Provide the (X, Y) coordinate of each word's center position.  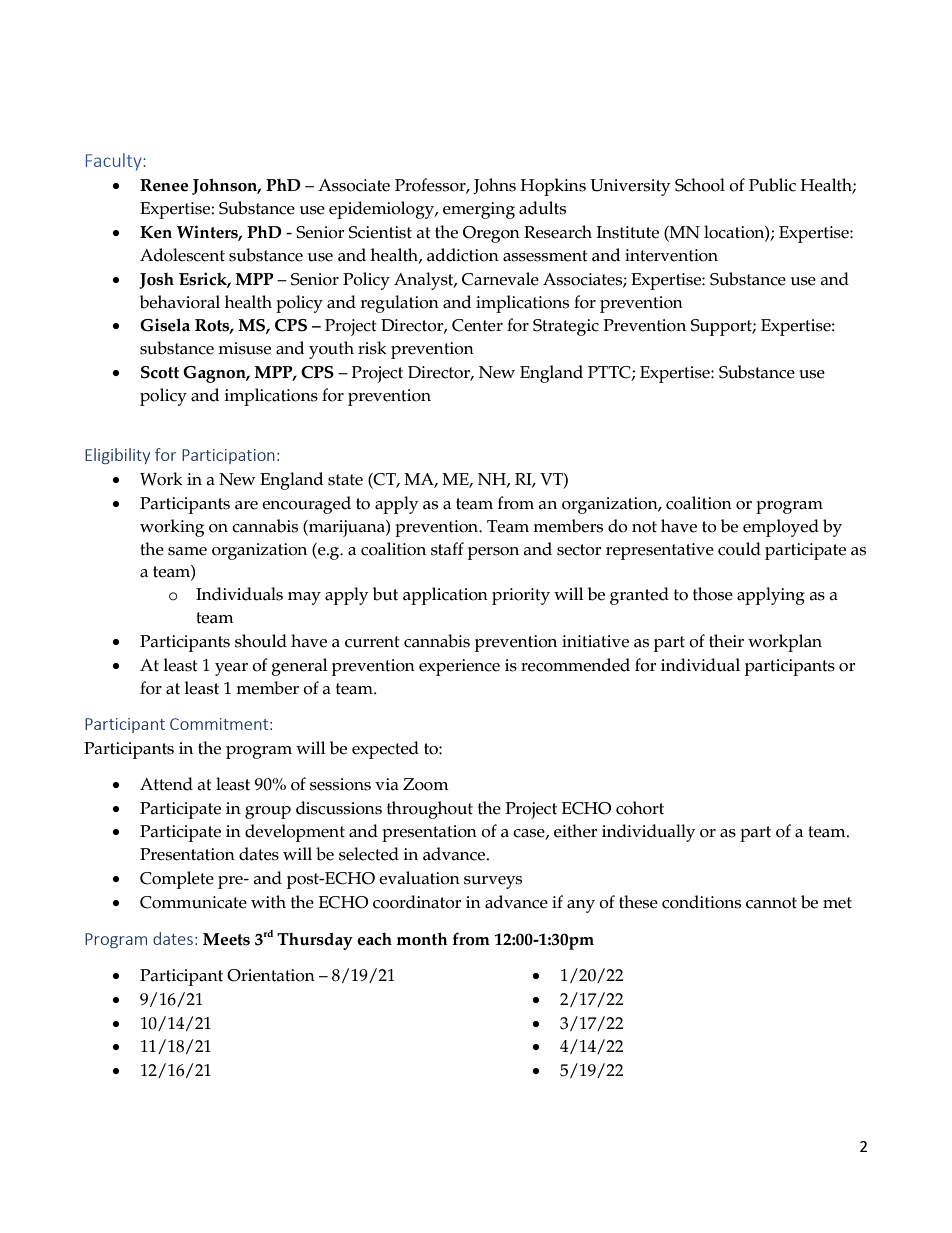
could (739, 549)
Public (772, 185)
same (187, 551)
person (493, 553)
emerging (479, 210)
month (422, 939)
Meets (226, 939)
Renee (164, 185)
